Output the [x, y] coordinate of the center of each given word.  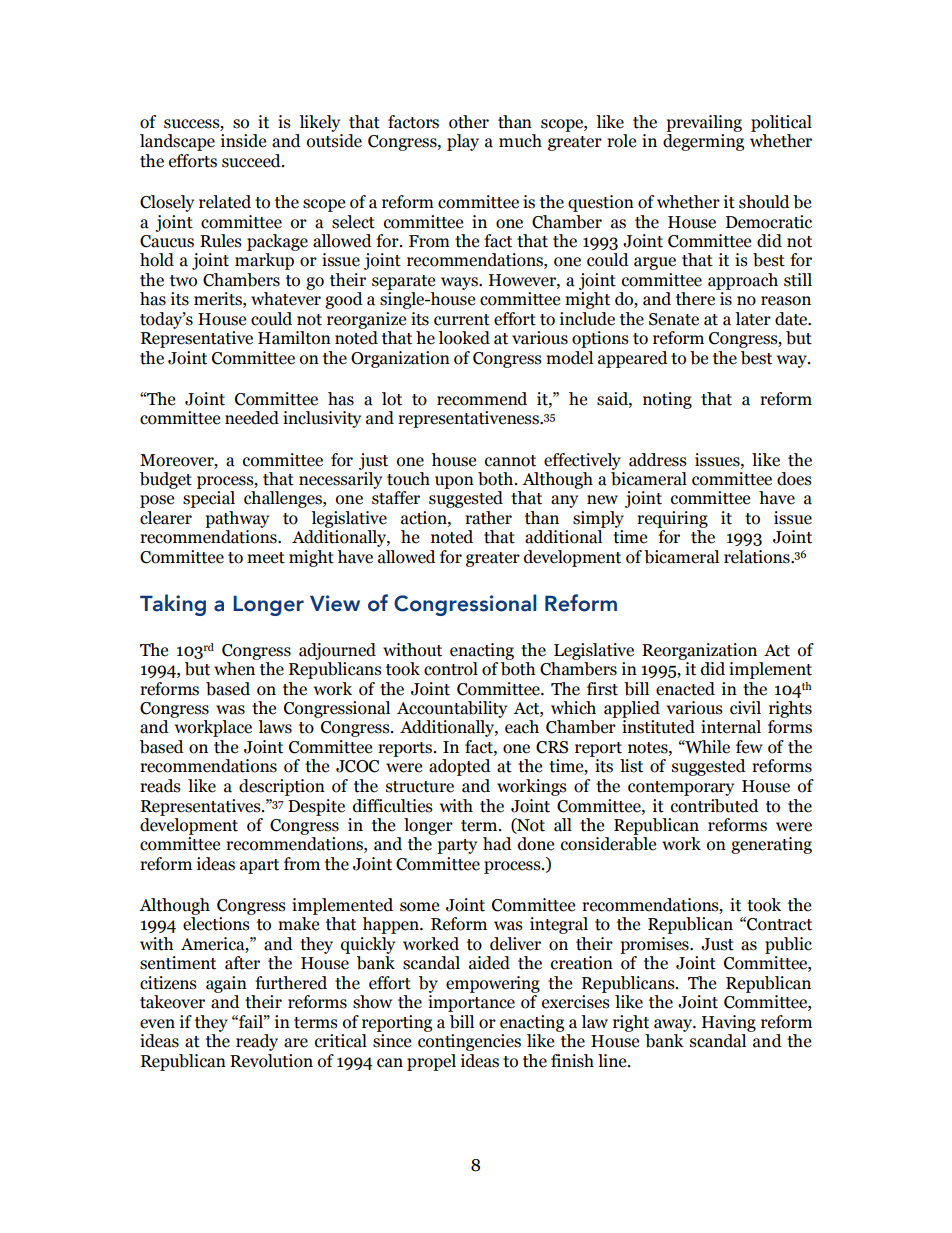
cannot [510, 461]
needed [252, 418]
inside [243, 141]
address [658, 460]
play [463, 142]
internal [731, 727]
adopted [460, 767]
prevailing [704, 123]
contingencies [469, 1042]
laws [275, 727]
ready [257, 1042]
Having [729, 1023]
